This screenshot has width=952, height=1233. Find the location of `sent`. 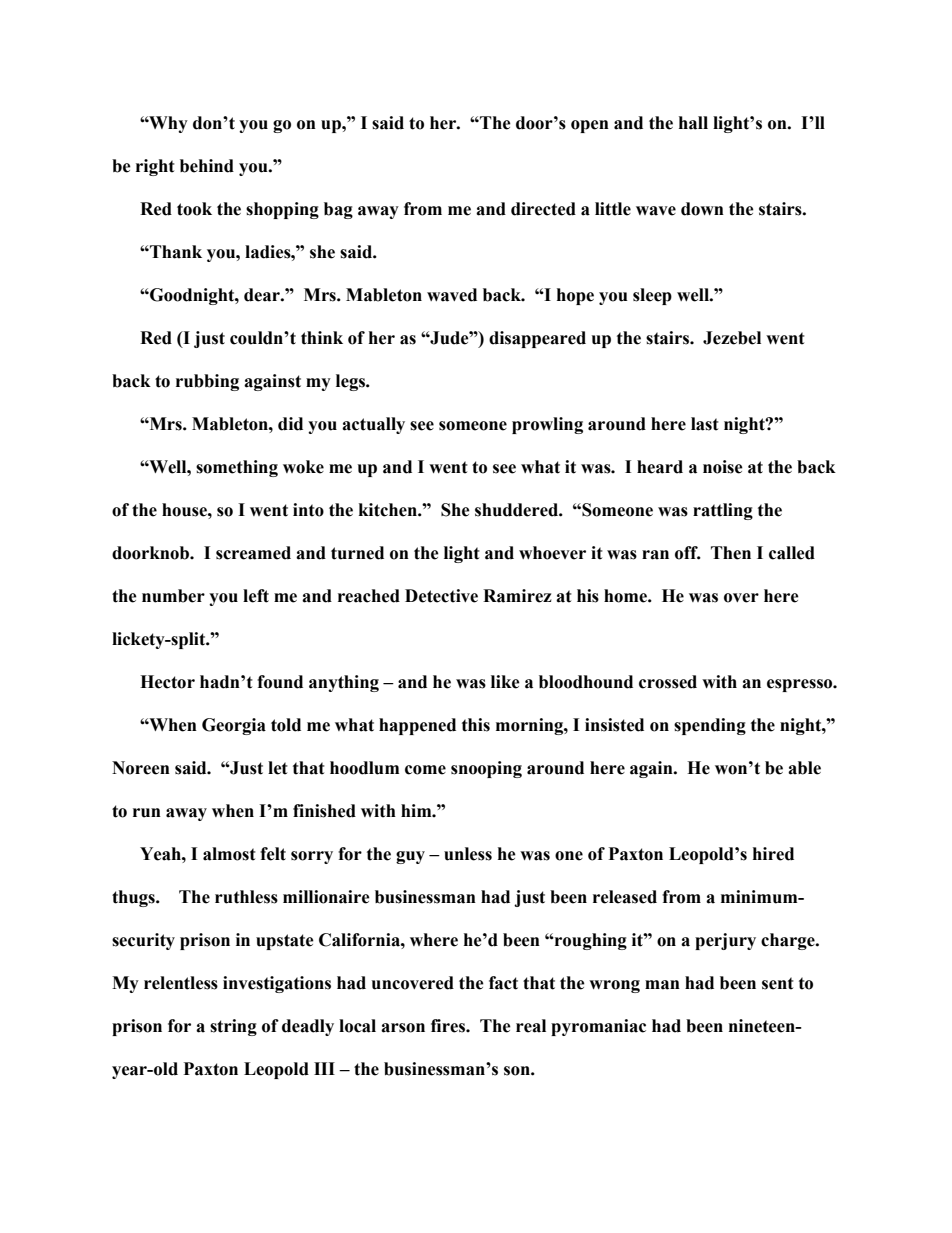

sent is located at coordinates (778, 983).
